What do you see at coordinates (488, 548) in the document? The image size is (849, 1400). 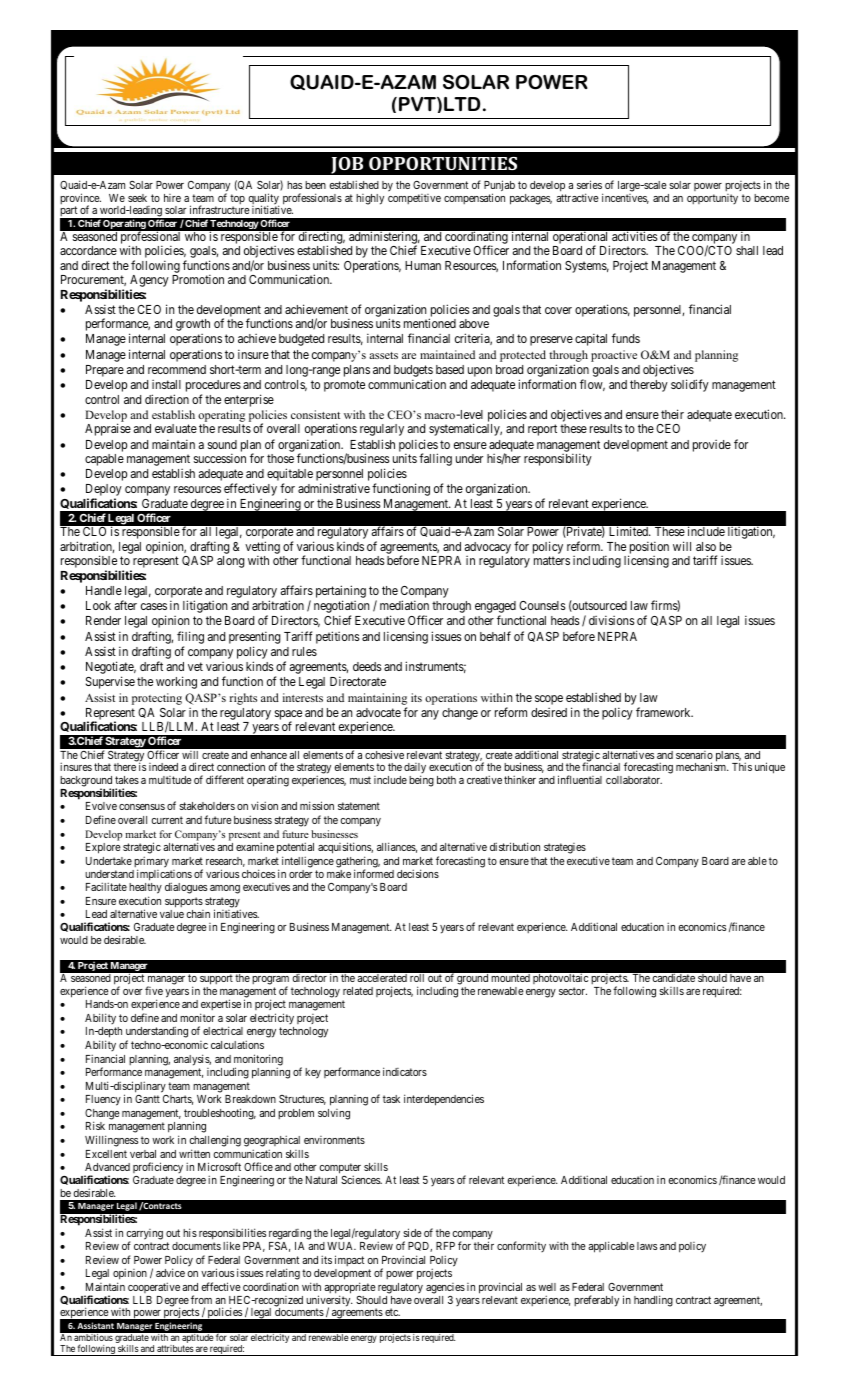 I see `advocacy` at bounding box center [488, 548].
